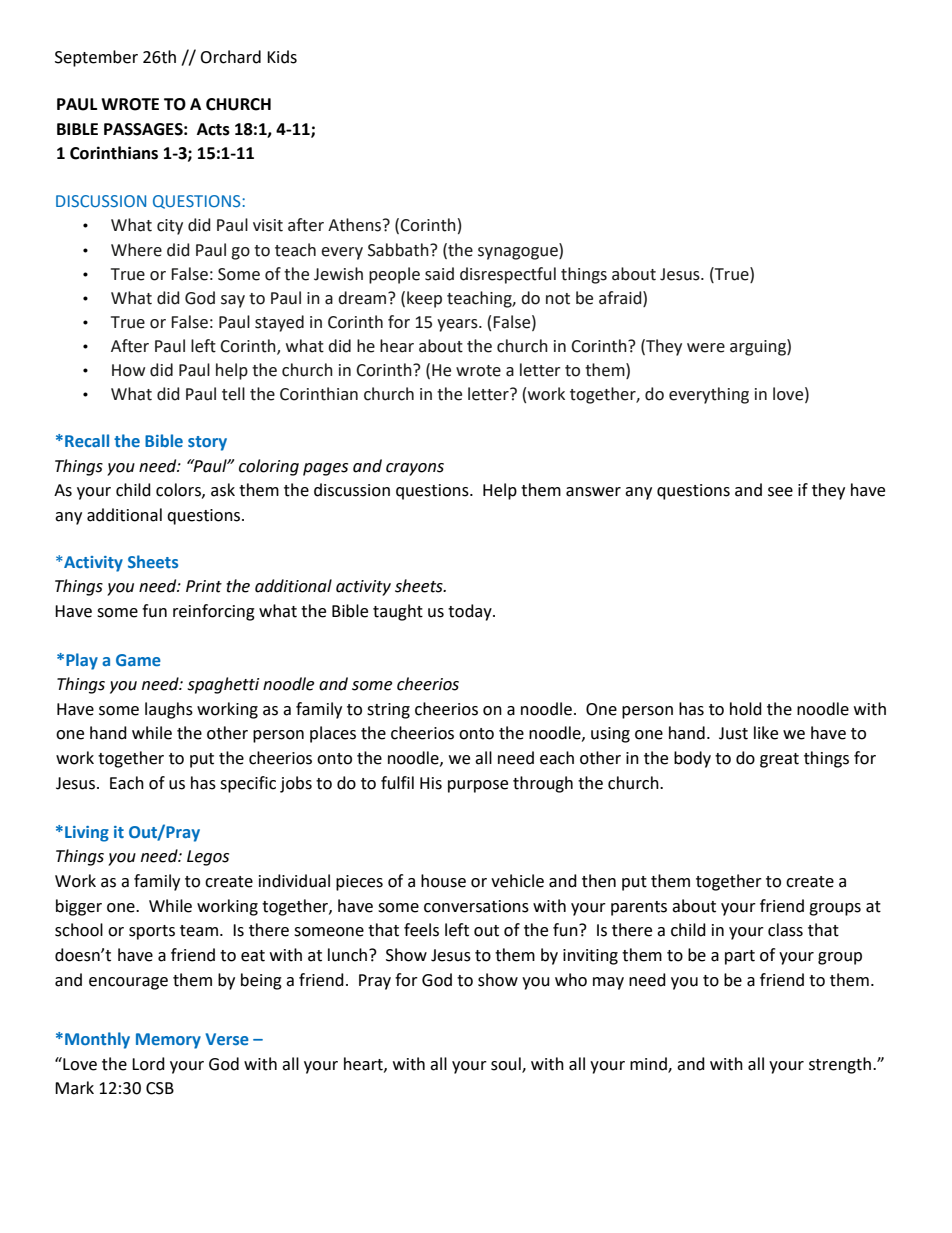  What do you see at coordinates (507, 1064) in the screenshot?
I see `soul` at bounding box center [507, 1064].
